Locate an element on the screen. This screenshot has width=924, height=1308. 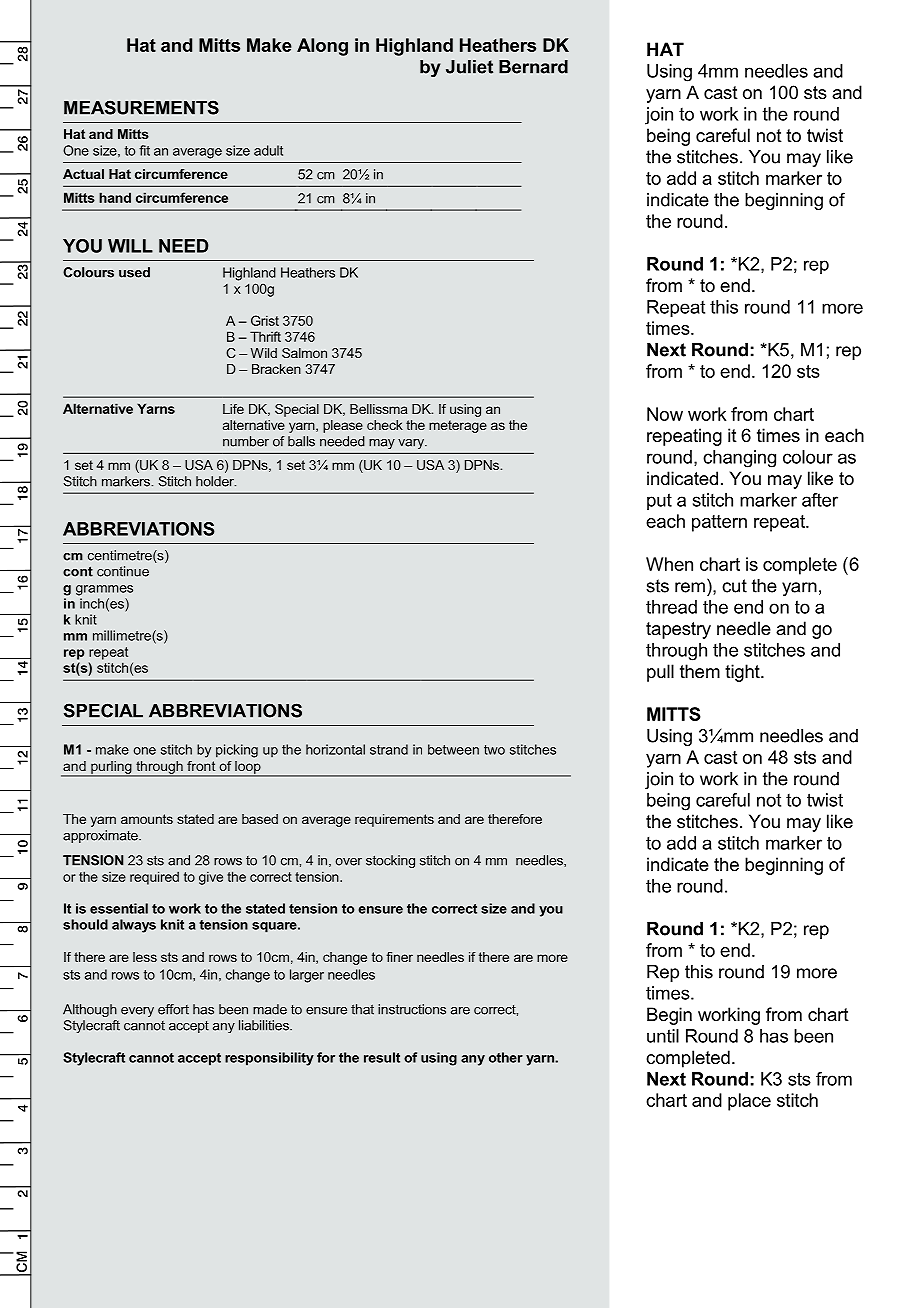
Bernard is located at coordinates (533, 67).
